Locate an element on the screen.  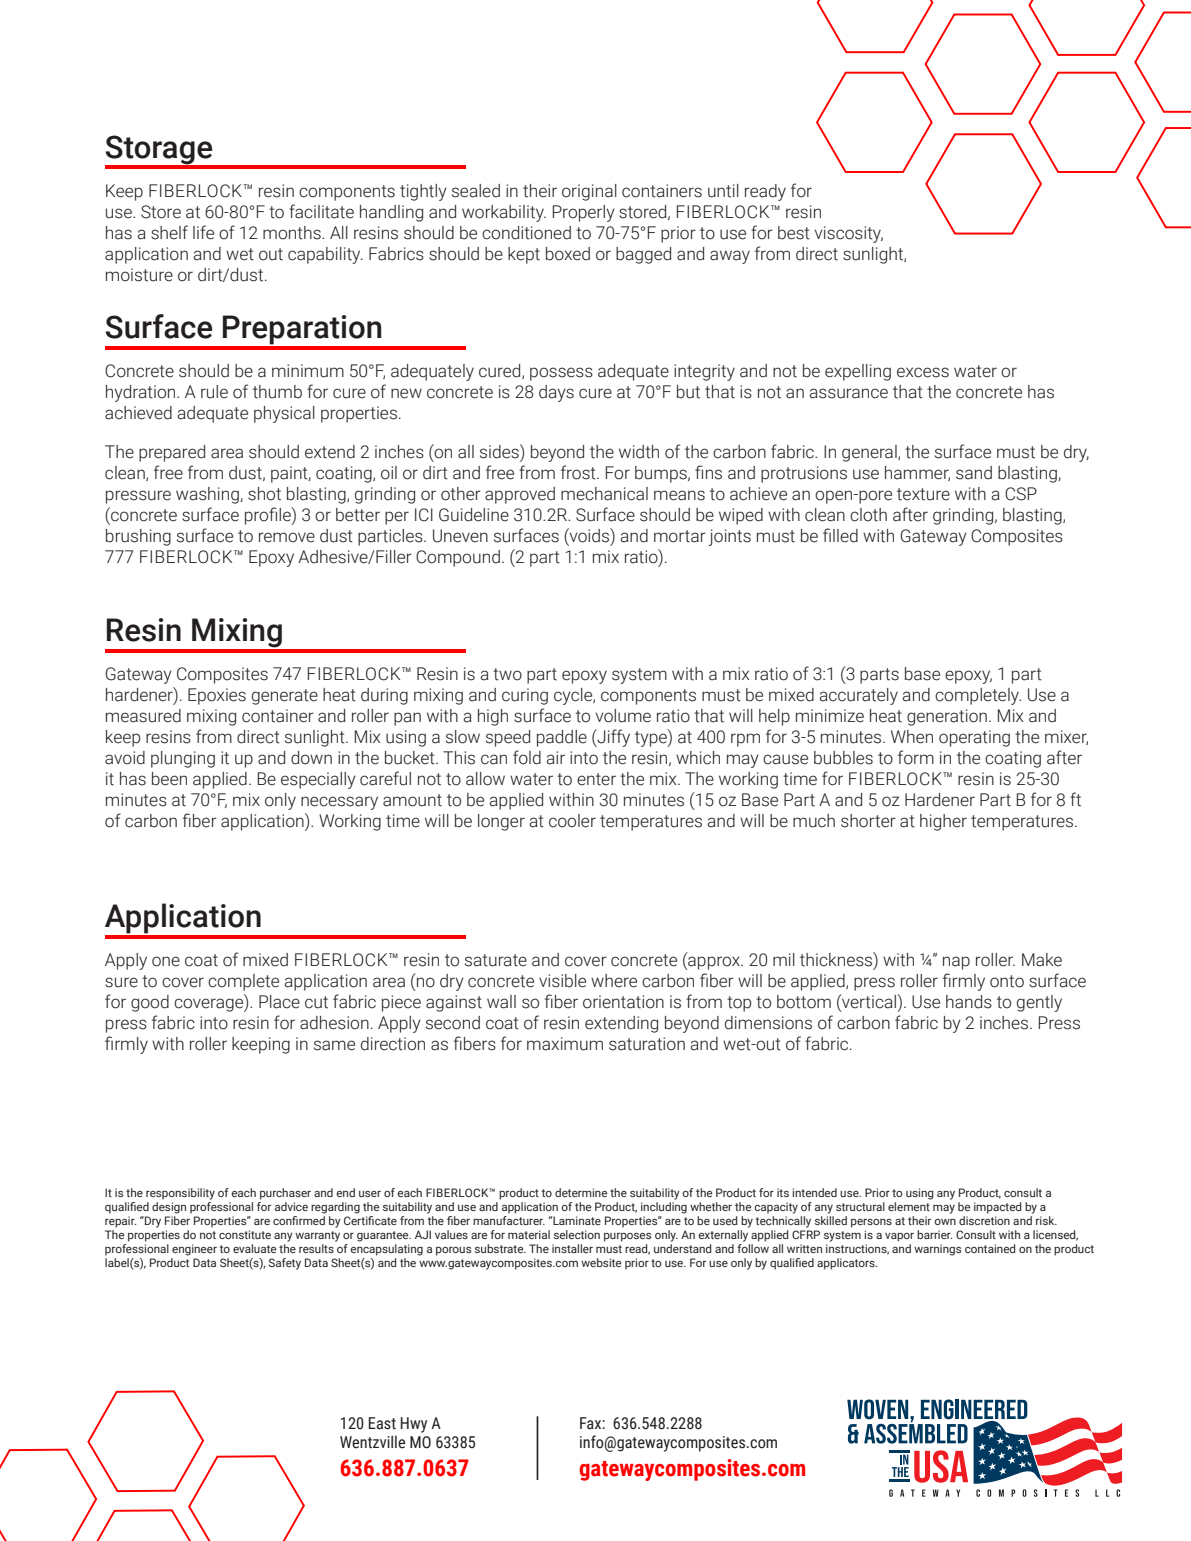
East is located at coordinates (382, 1423).
